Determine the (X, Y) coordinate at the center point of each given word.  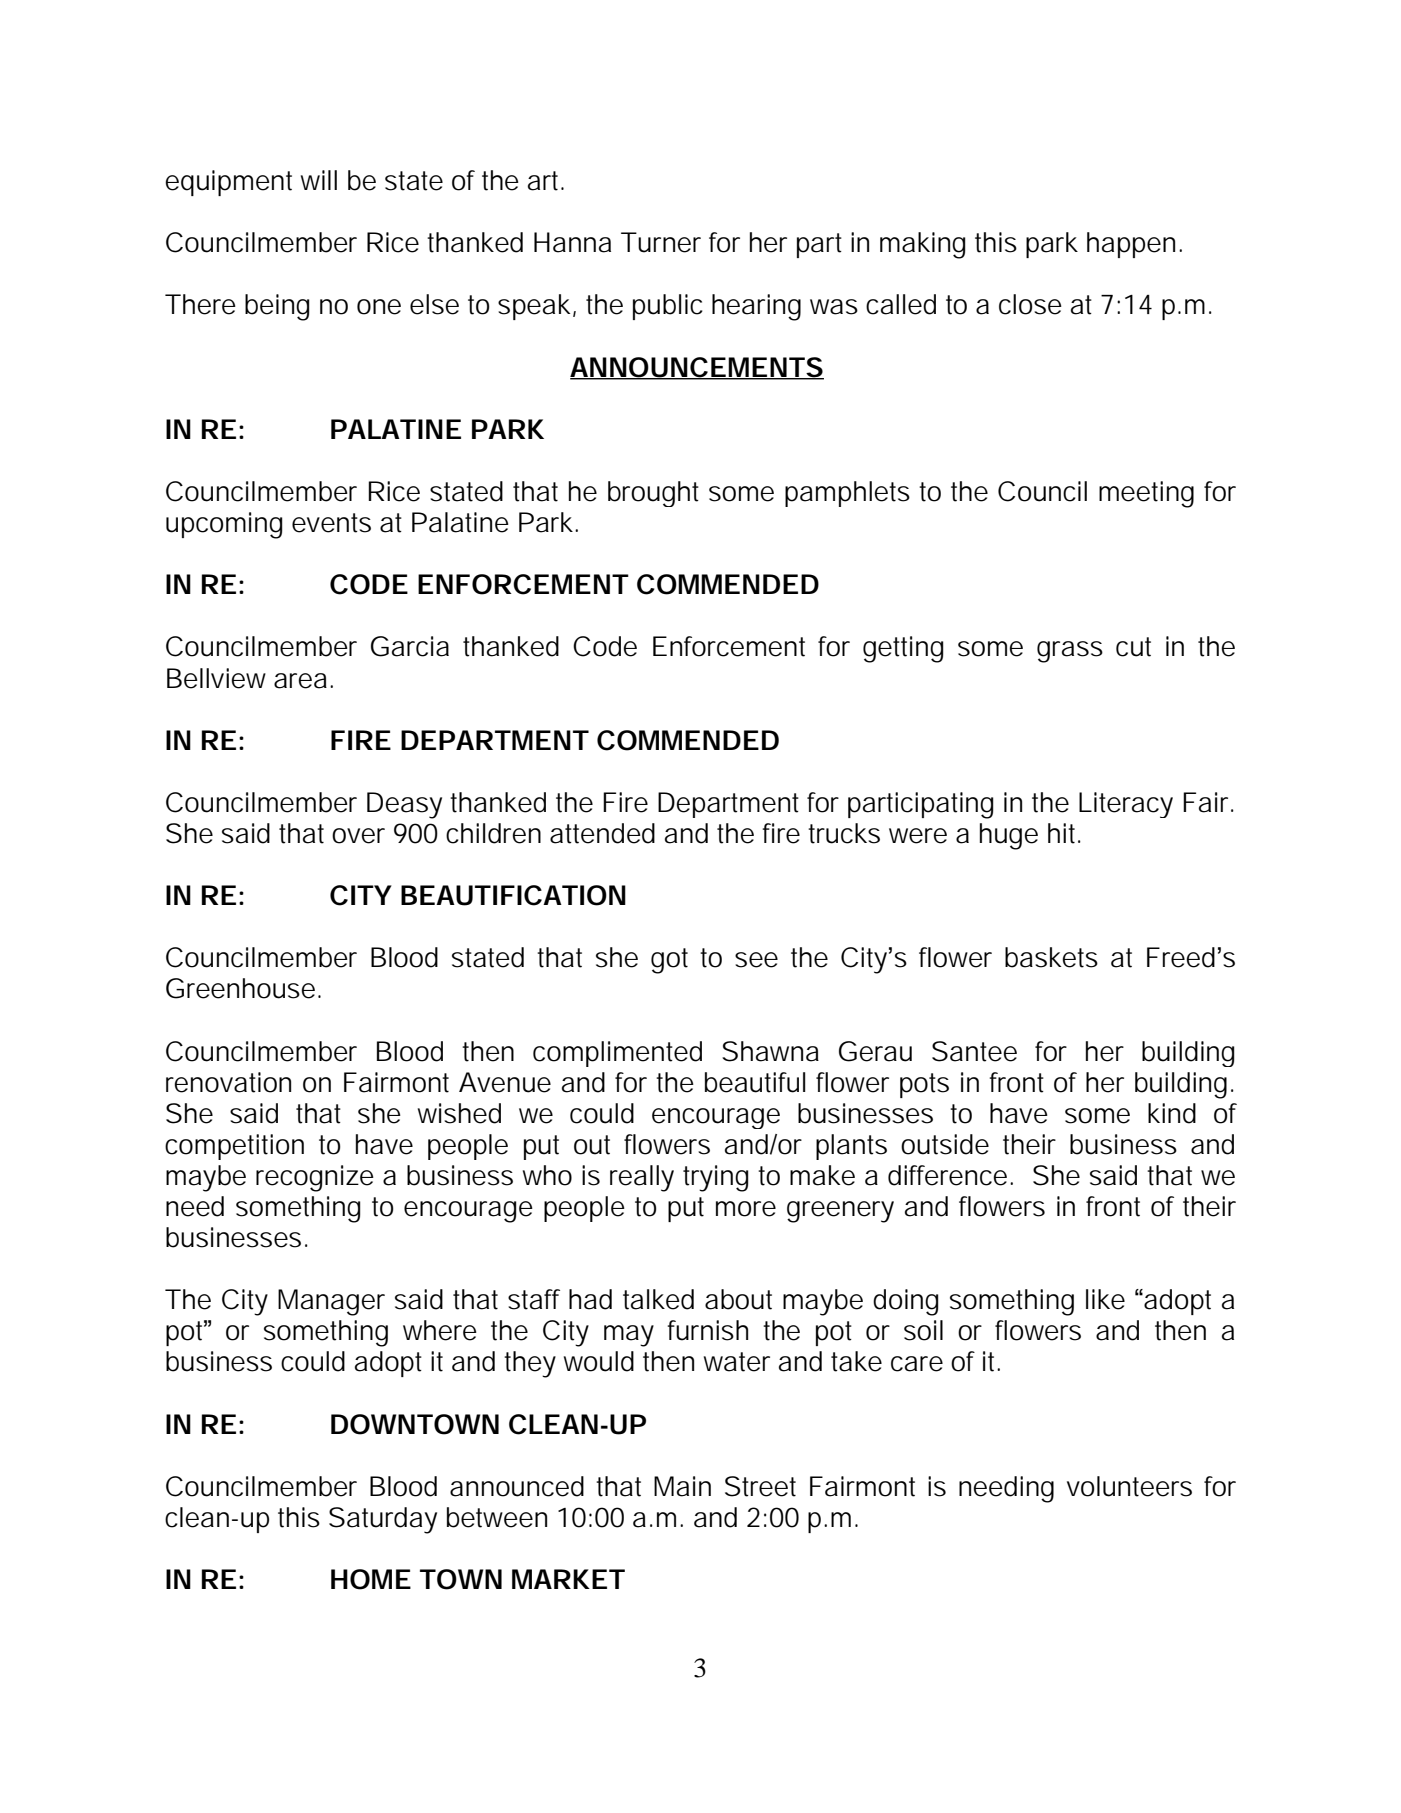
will (319, 180)
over (358, 836)
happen (1131, 245)
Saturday (383, 1520)
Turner (661, 242)
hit (1064, 833)
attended (602, 833)
